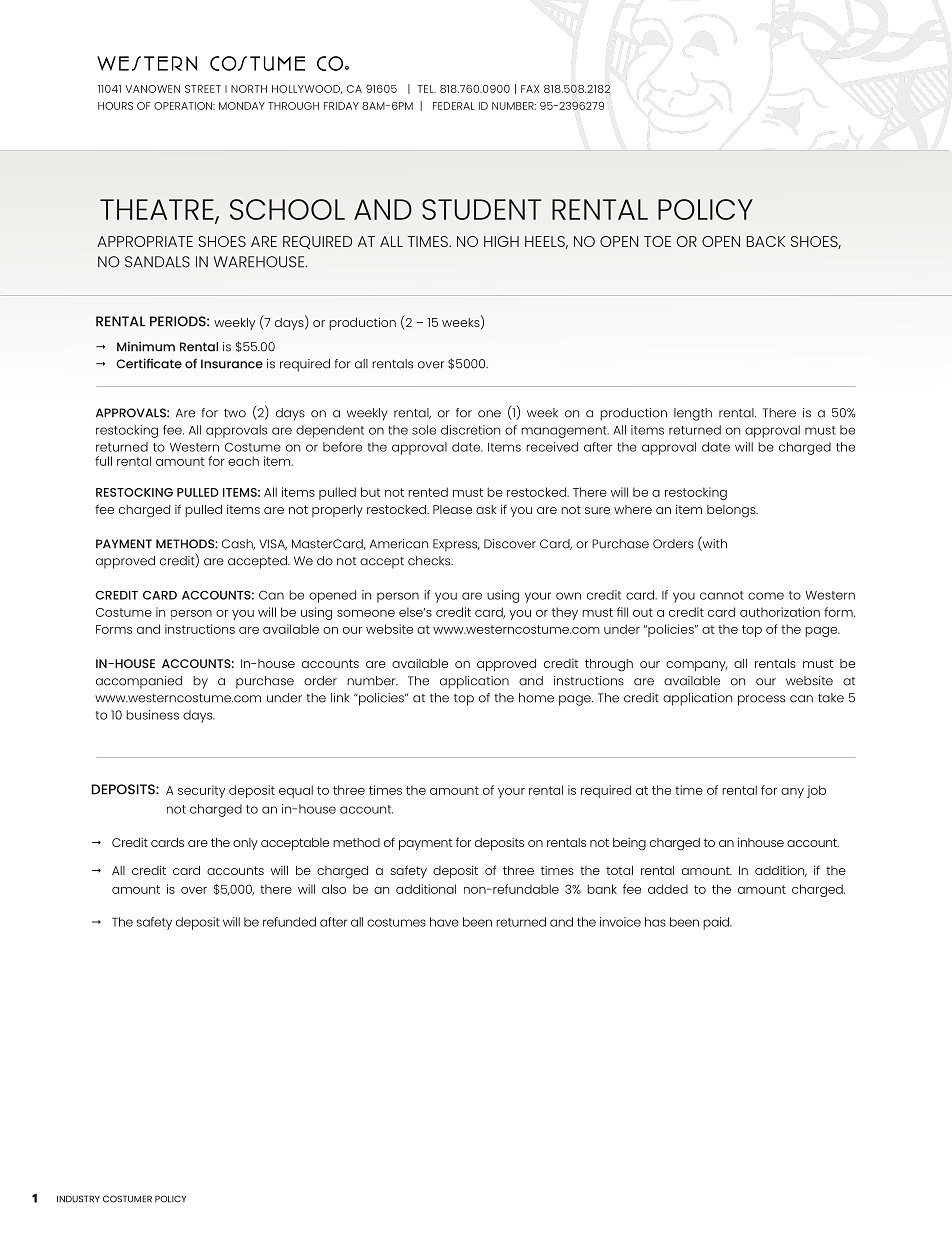 The width and height of the screenshot is (952, 1233). I want to click on only, so click(245, 844).
